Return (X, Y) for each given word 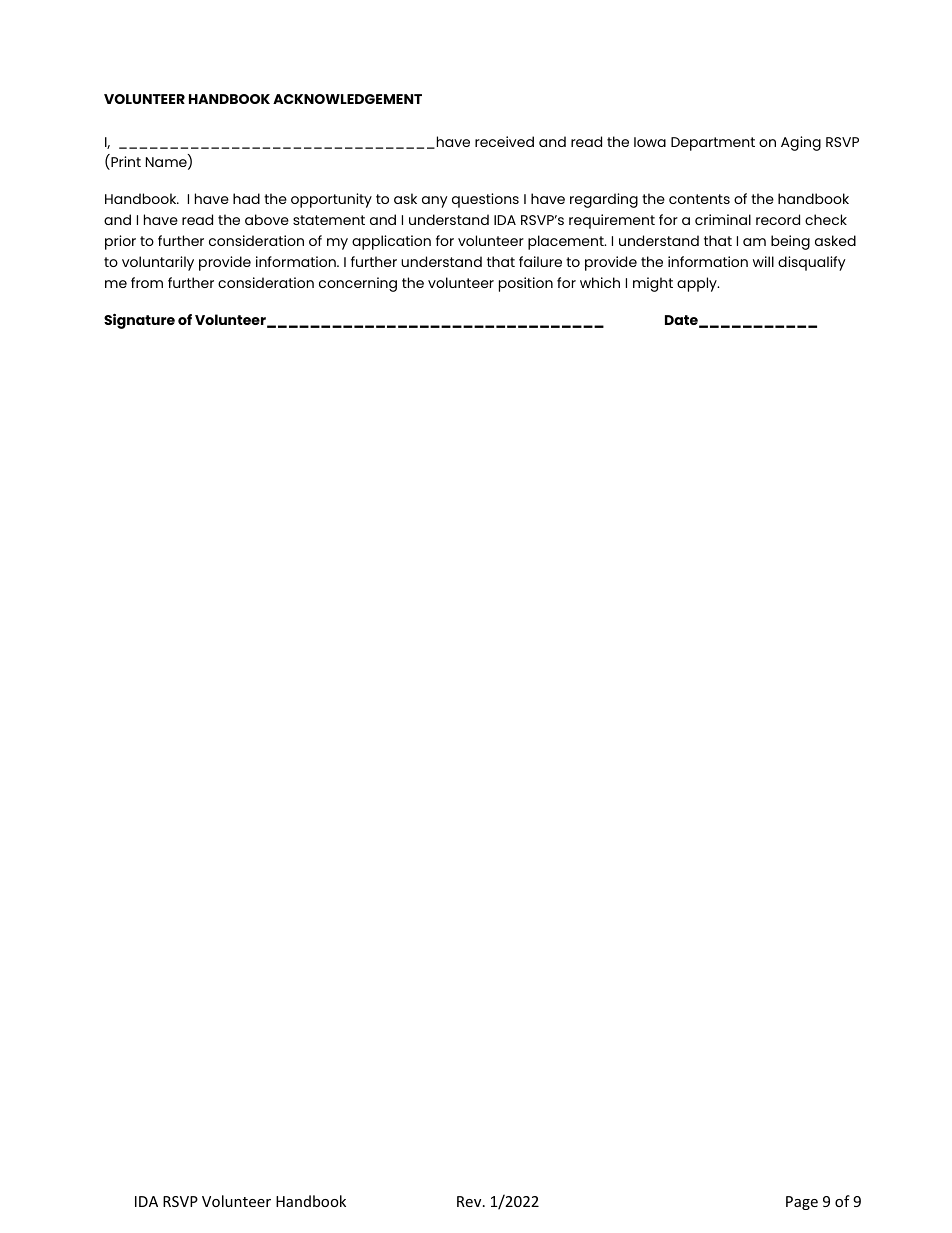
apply (698, 284)
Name (167, 163)
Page (802, 1203)
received (504, 141)
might (653, 284)
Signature (139, 321)
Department (713, 144)
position (526, 284)
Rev (470, 1201)
